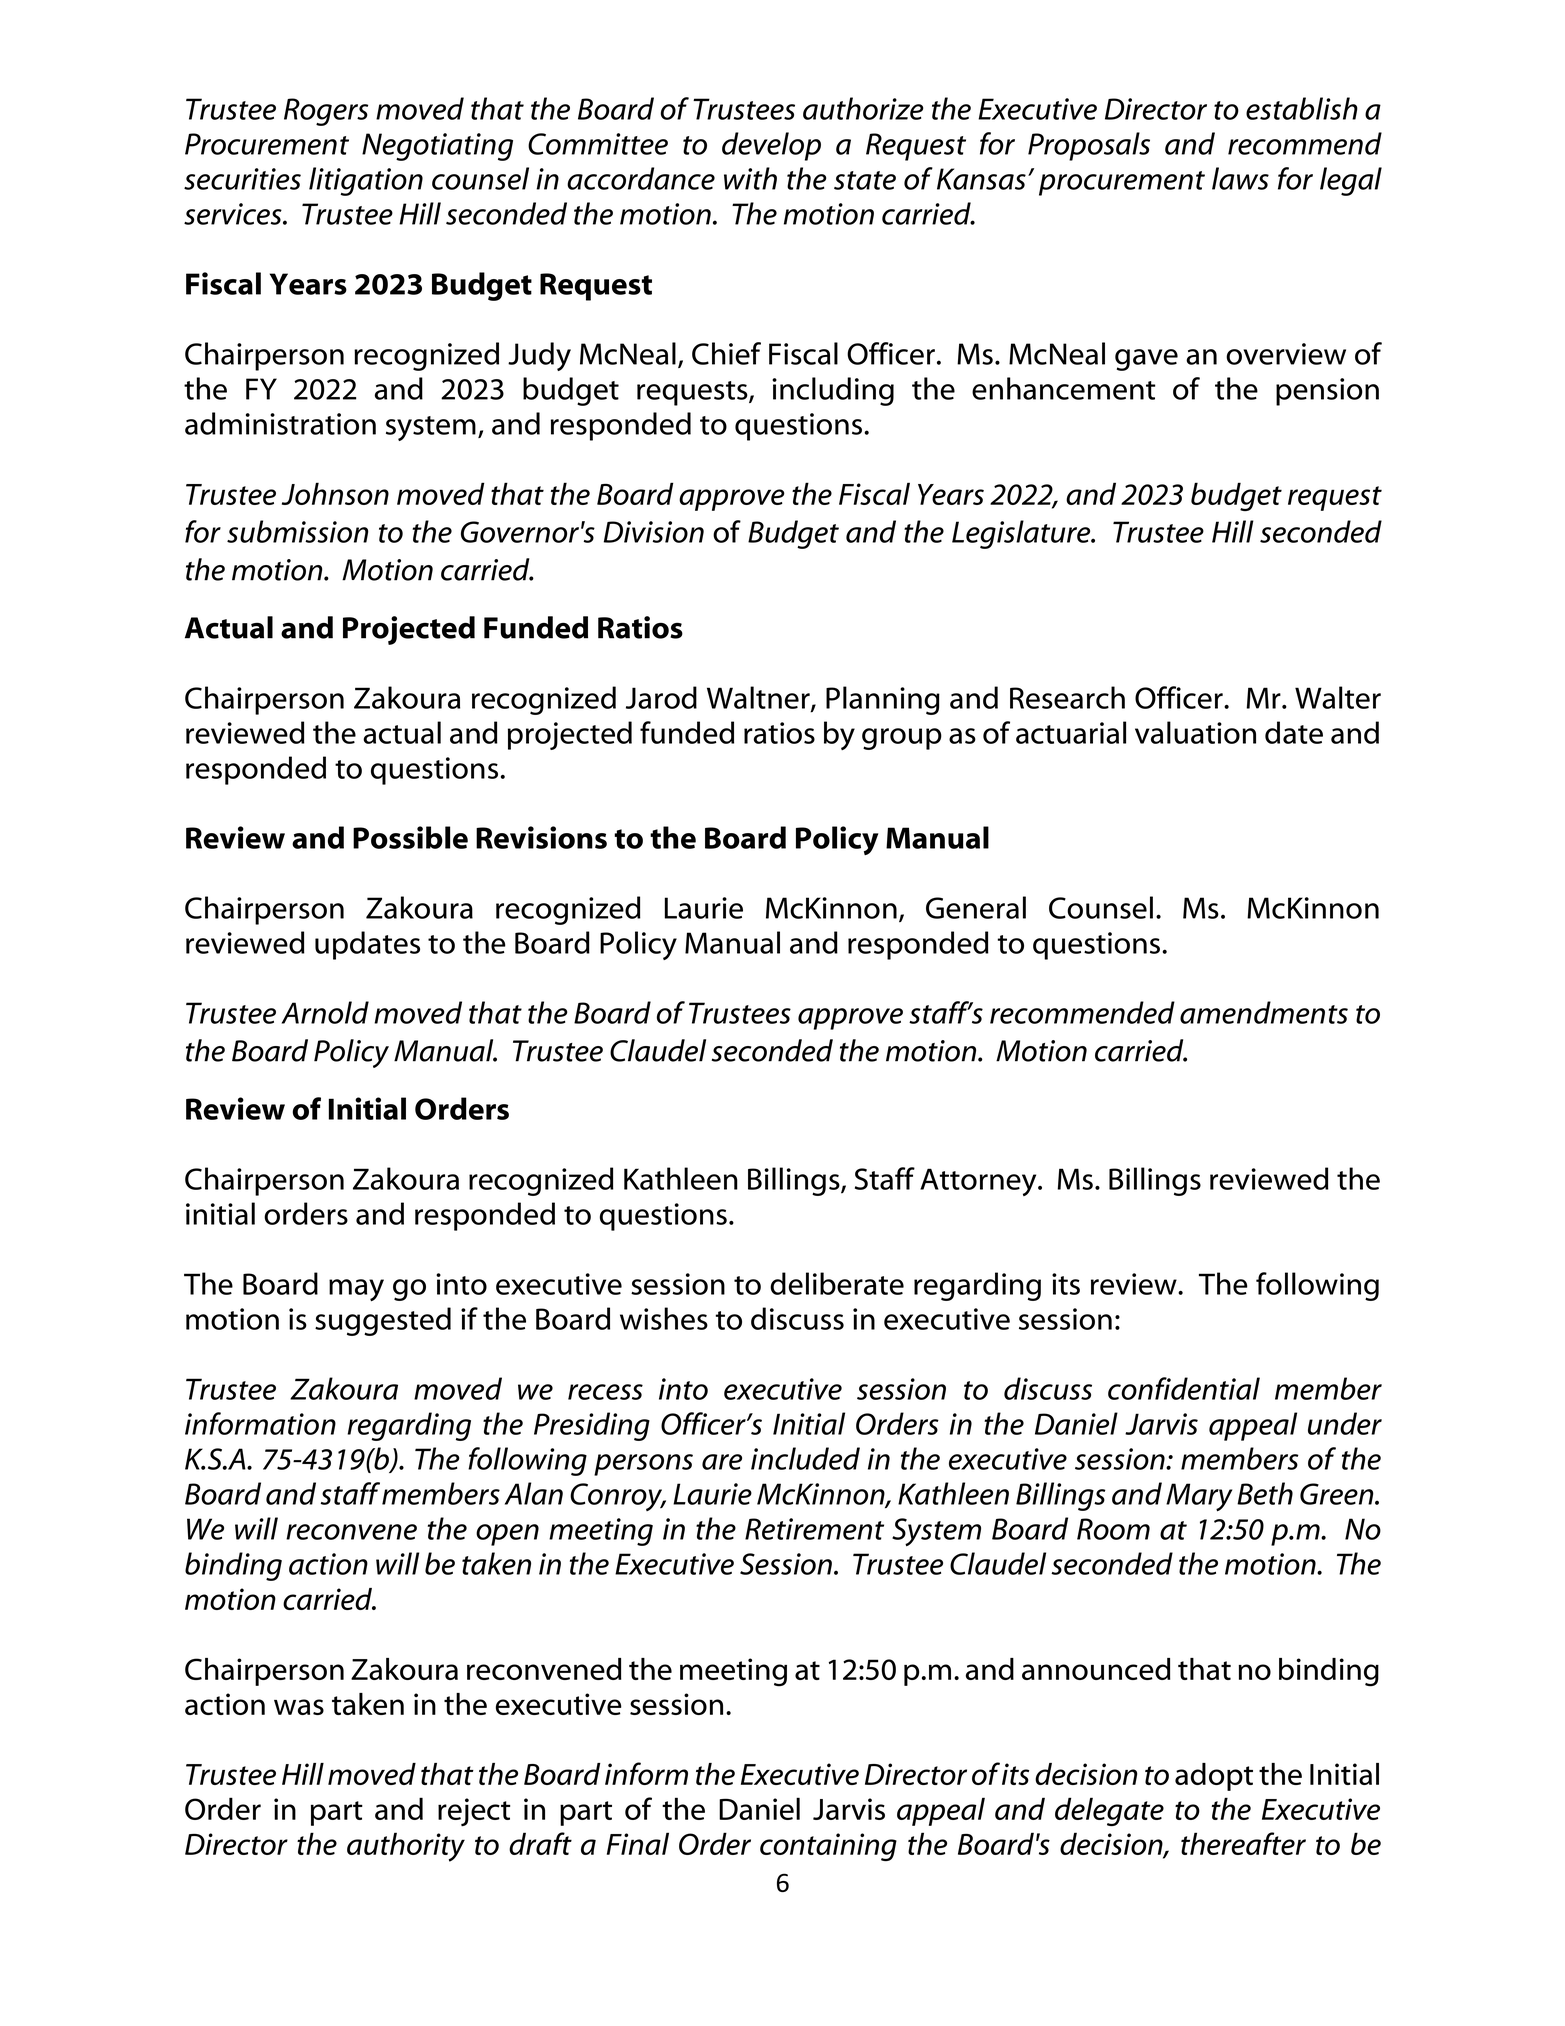 This screenshot has height=2026, width=1565. I want to click on laws, so click(1240, 178).
